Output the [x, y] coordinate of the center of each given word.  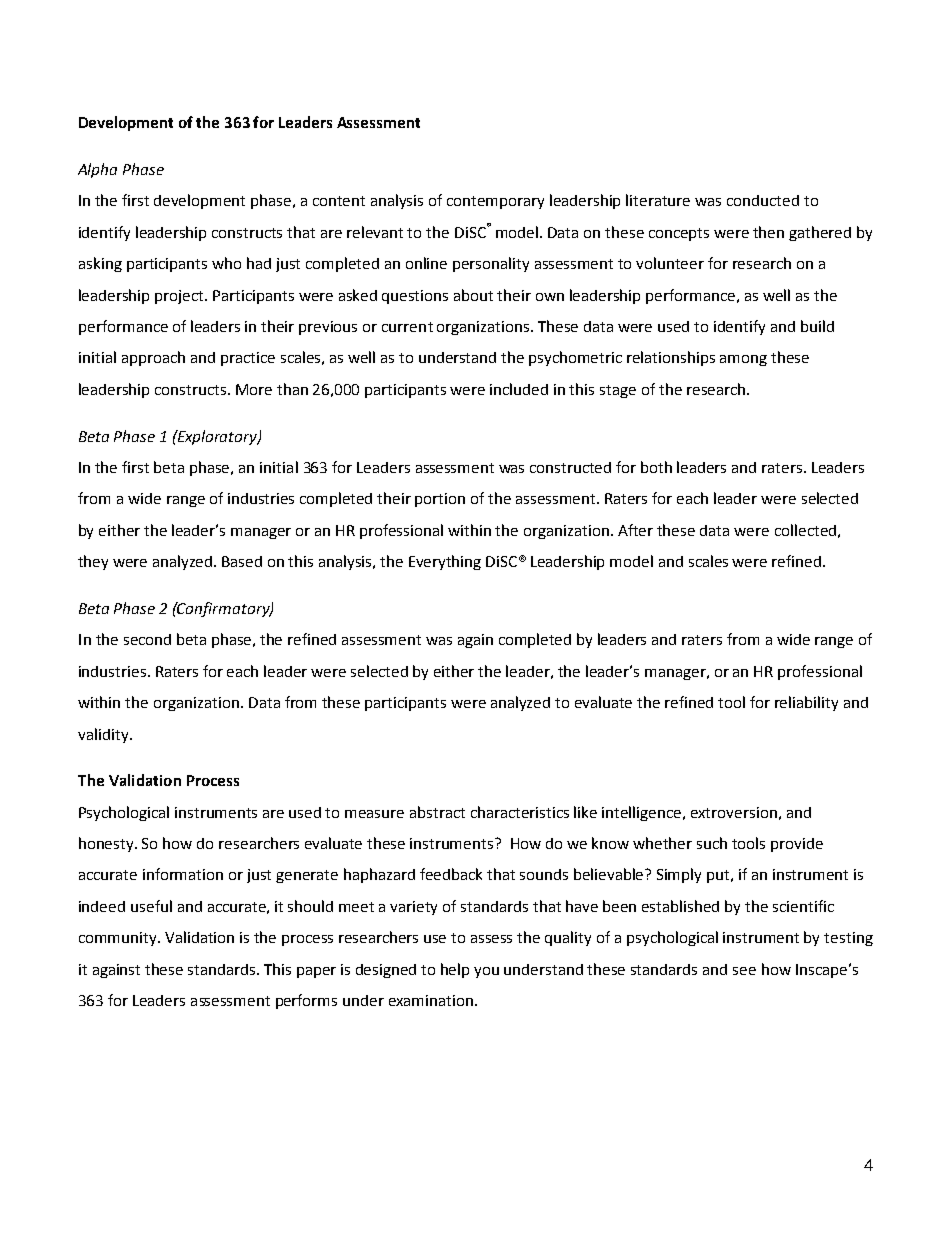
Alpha [97, 170]
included [519, 389]
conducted [763, 200]
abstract [437, 812]
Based [242, 561]
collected [805, 530]
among [743, 360]
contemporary [495, 202]
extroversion [734, 812]
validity [104, 735]
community [119, 939]
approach [153, 358]
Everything [445, 562]
